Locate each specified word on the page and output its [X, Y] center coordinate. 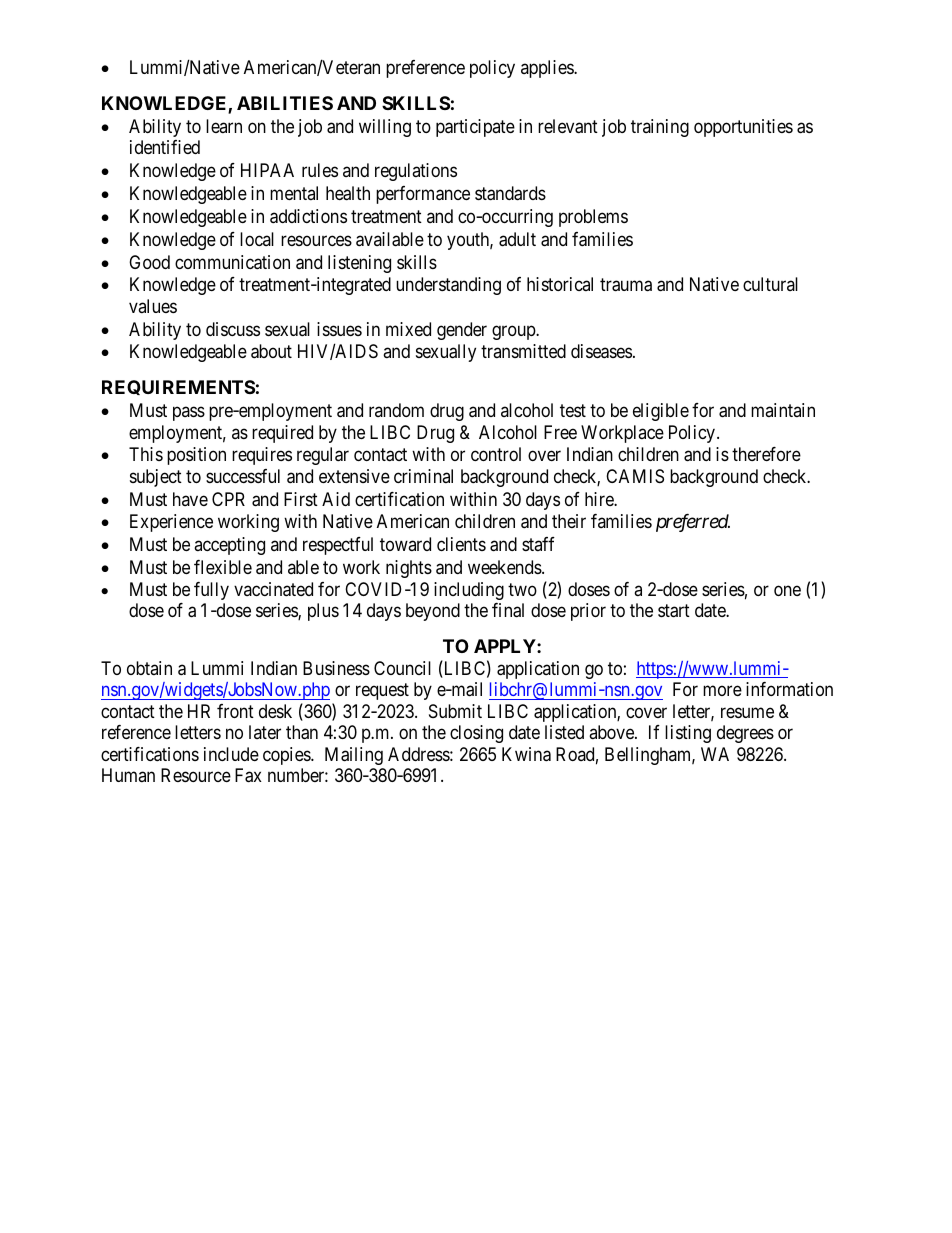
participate [475, 128]
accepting [229, 546]
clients [461, 544]
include [231, 754]
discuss [233, 329]
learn [224, 126]
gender [462, 331]
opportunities [743, 128]
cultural [770, 284]
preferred [693, 523]
